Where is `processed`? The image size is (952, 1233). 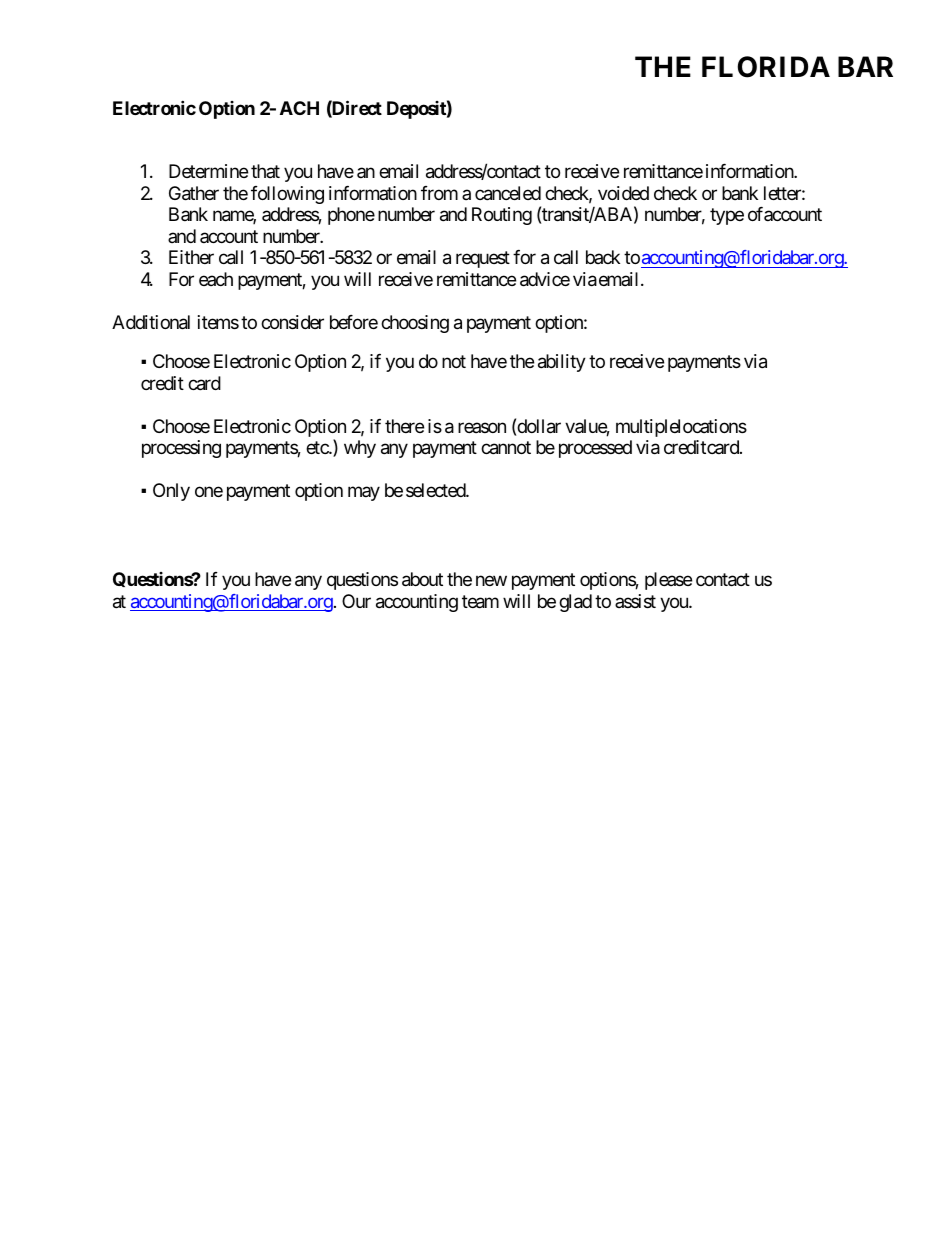
processed is located at coordinates (595, 449).
